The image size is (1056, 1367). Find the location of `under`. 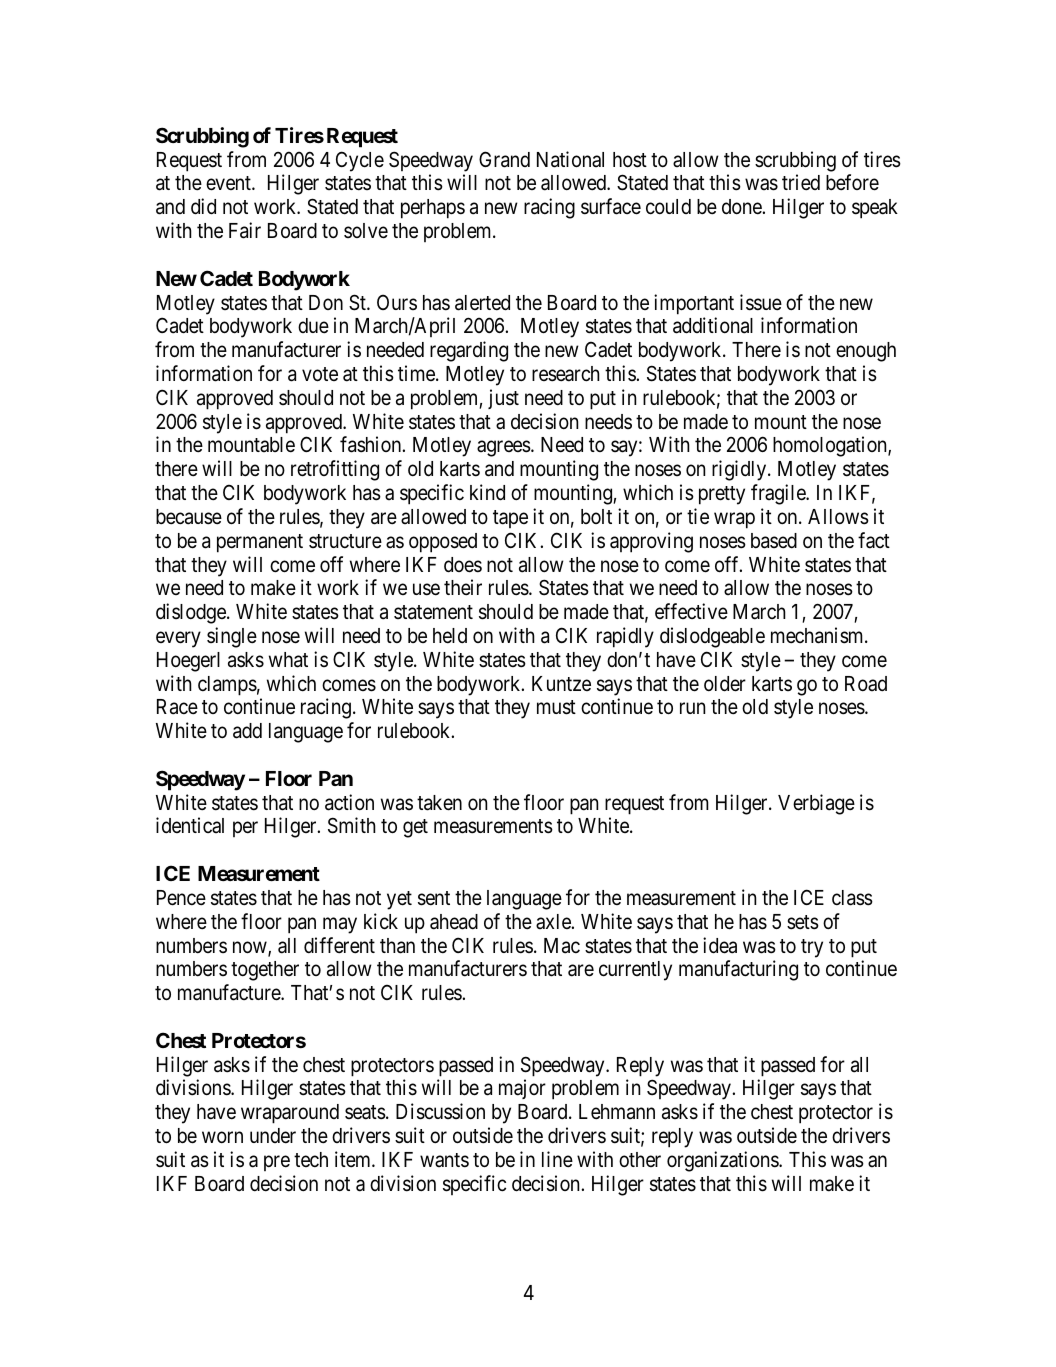

under is located at coordinates (273, 1136).
